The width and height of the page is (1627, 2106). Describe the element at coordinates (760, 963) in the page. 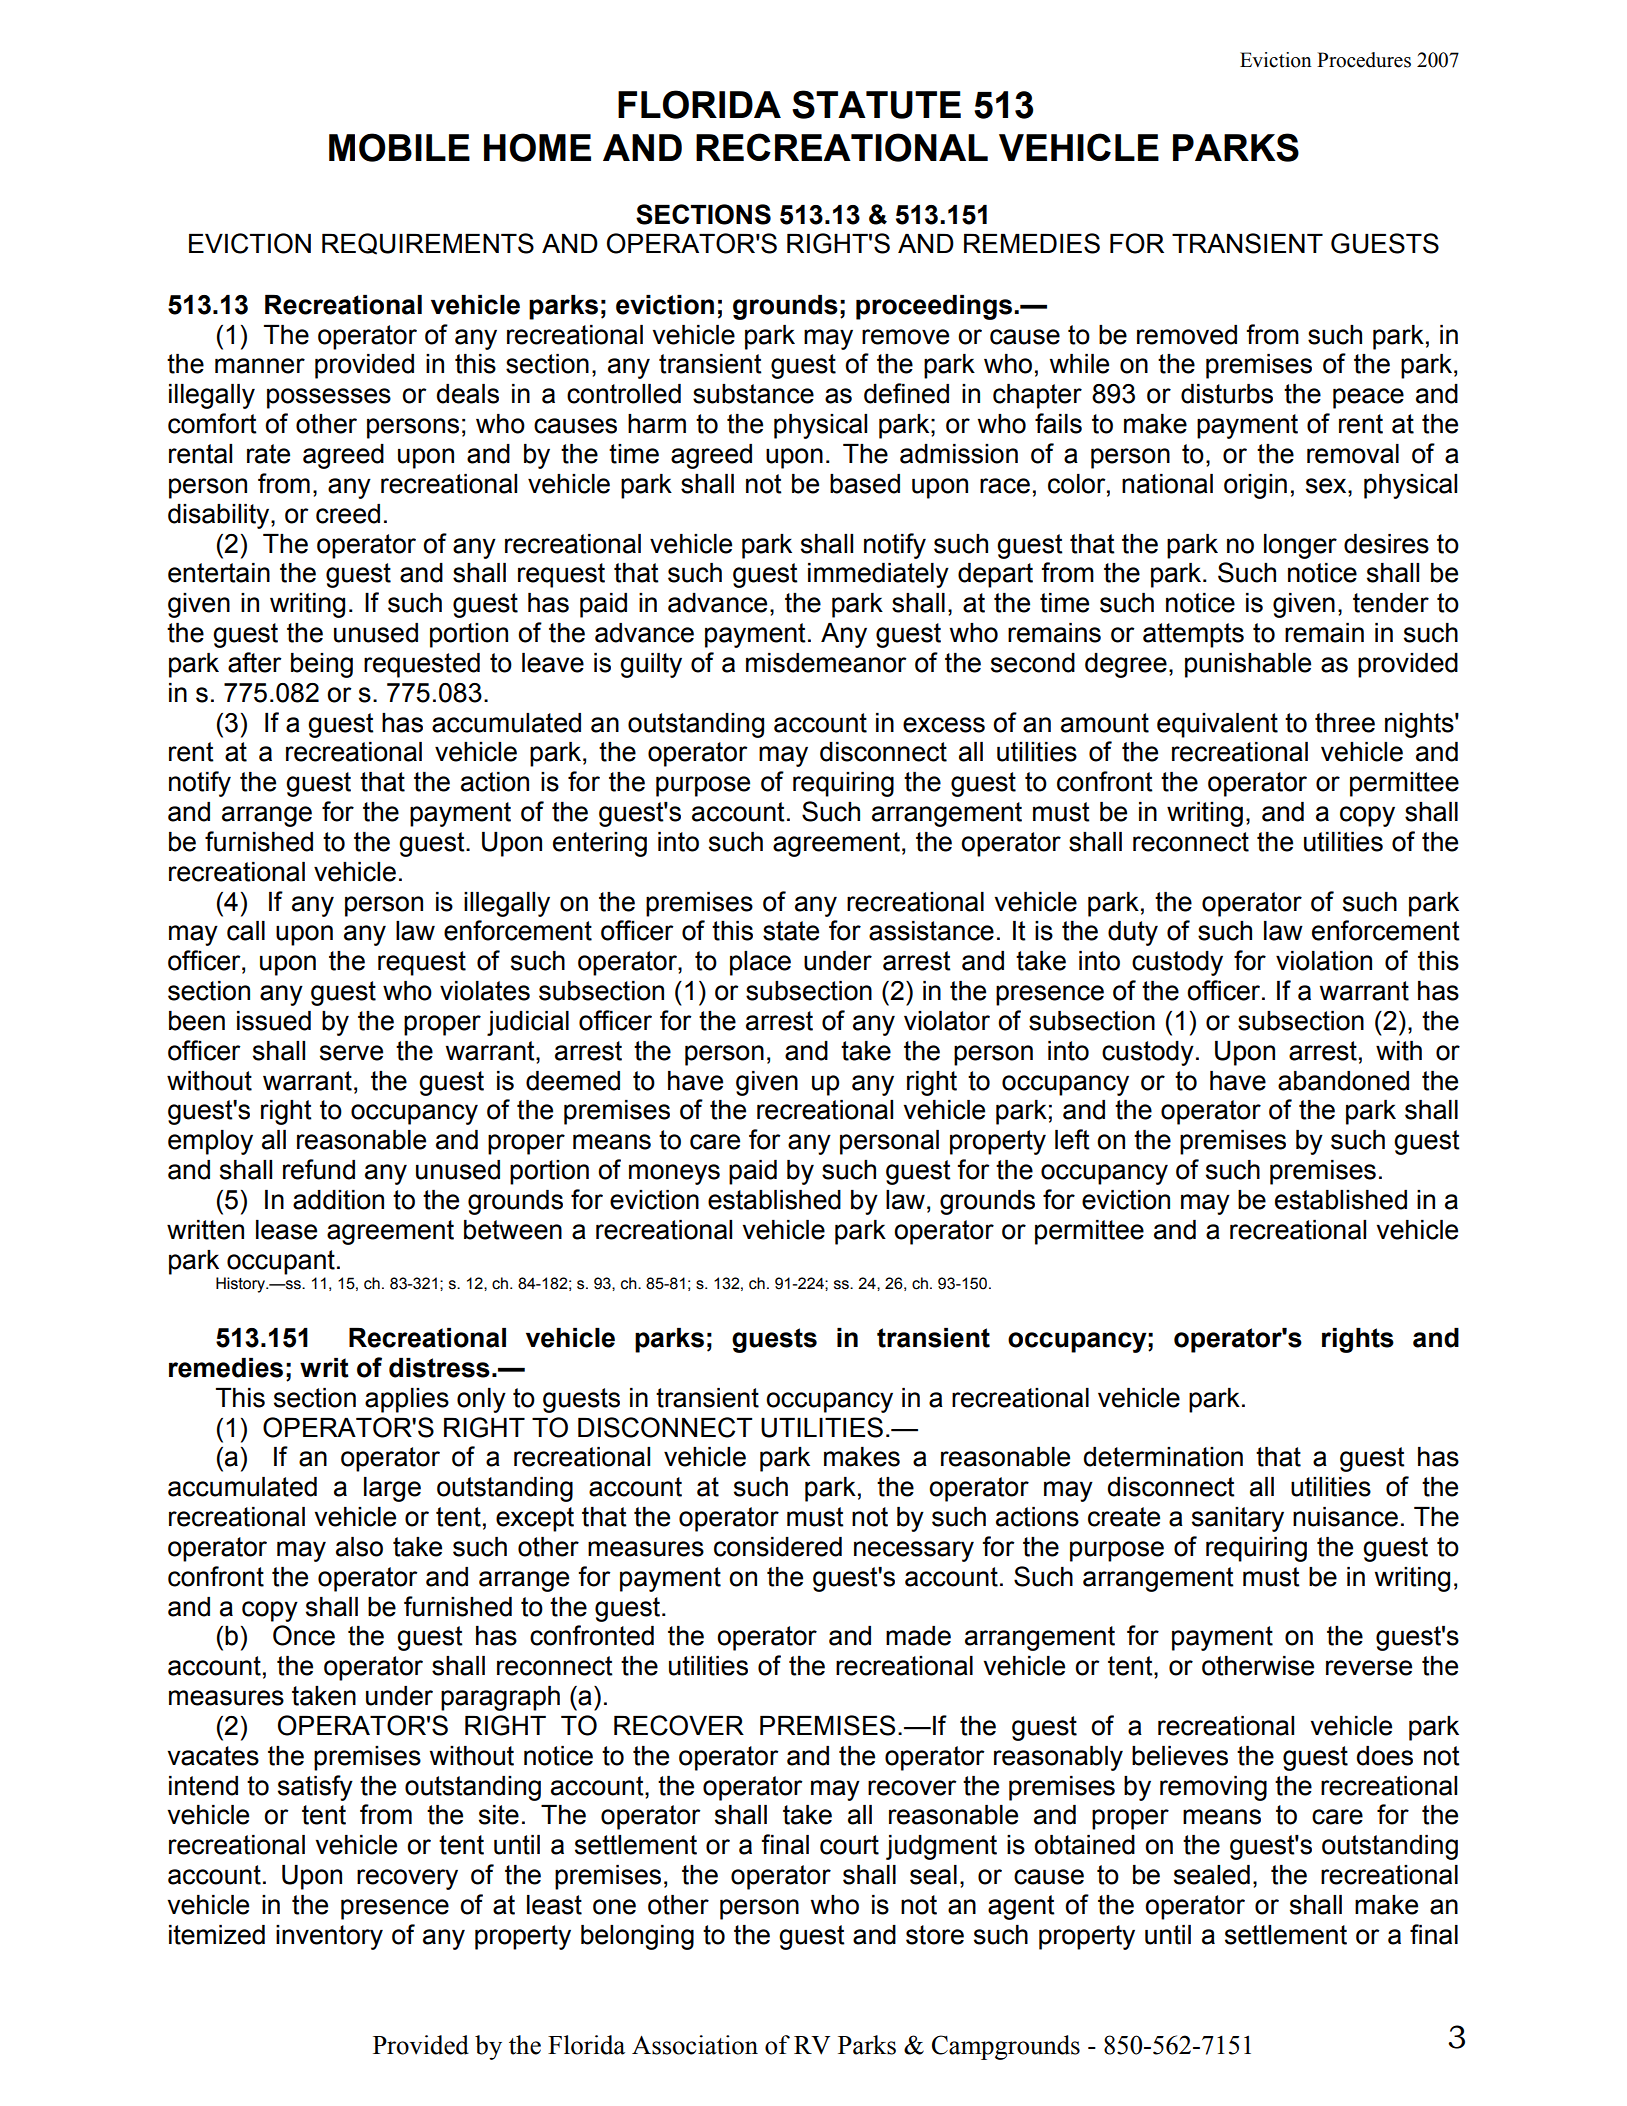

I see `place` at that location.
